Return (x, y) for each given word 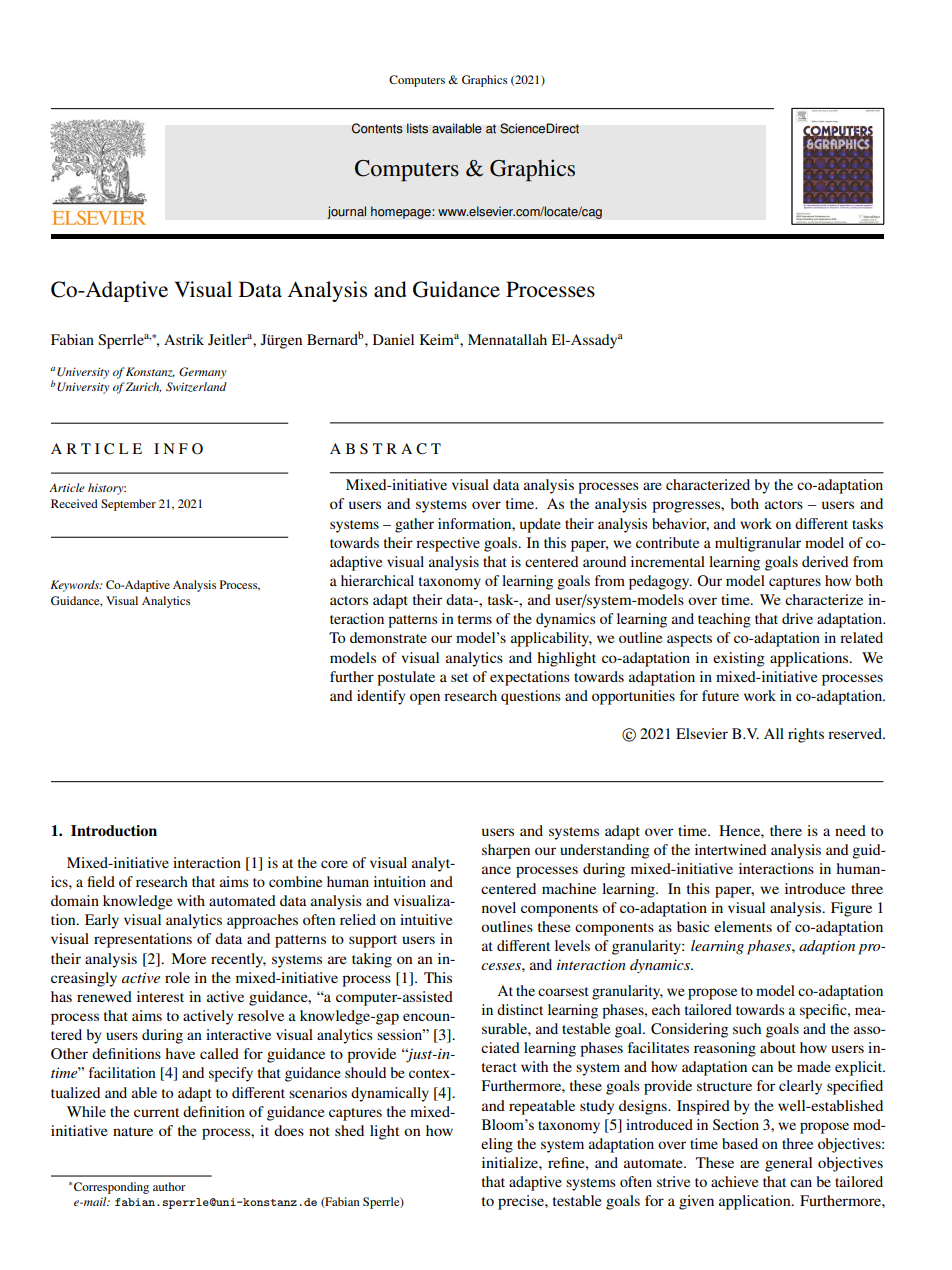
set (459, 677)
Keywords (75, 586)
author (169, 1186)
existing (739, 659)
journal (346, 212)
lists (417, 128)
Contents (377, 128)
